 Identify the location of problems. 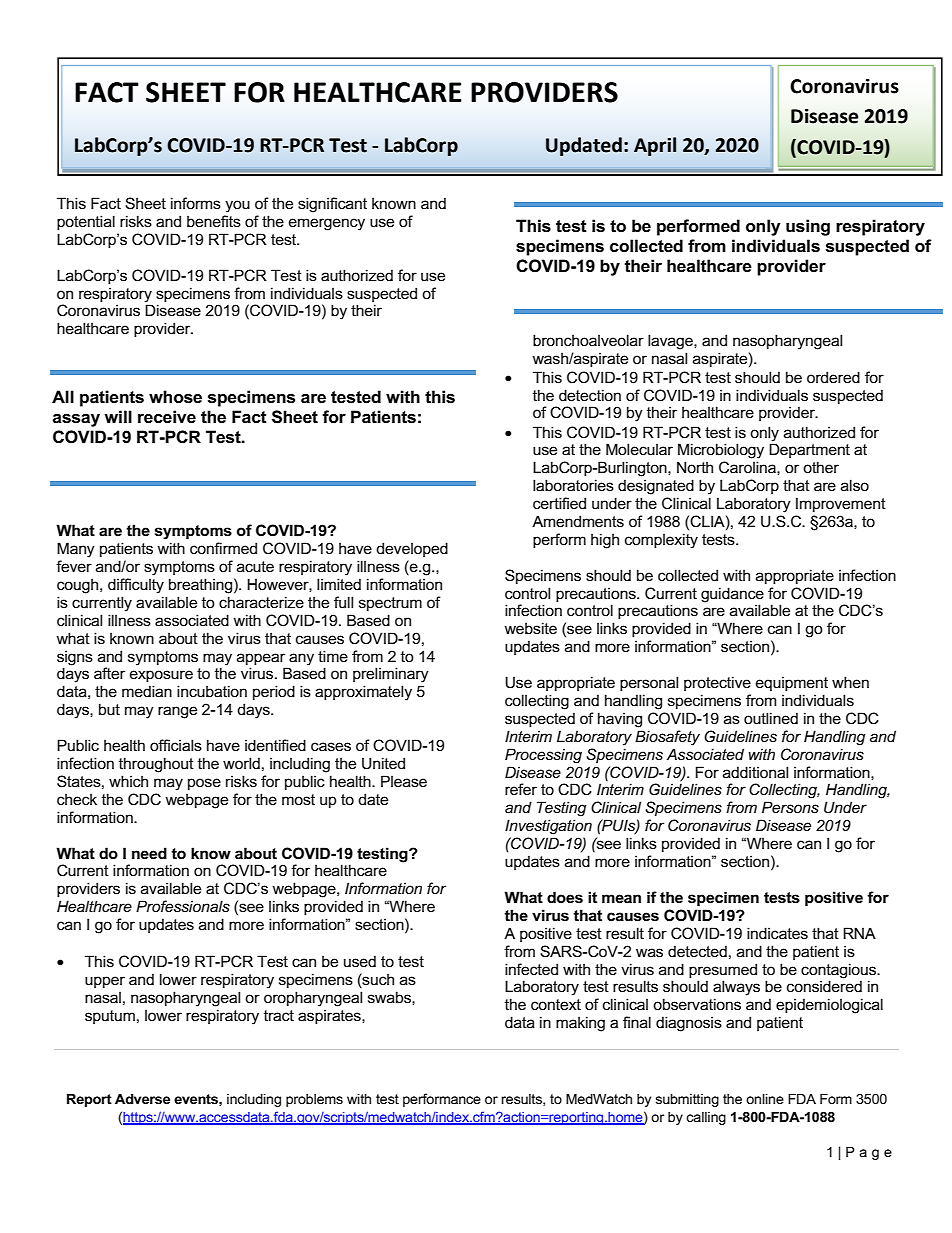
(314, 1100).
